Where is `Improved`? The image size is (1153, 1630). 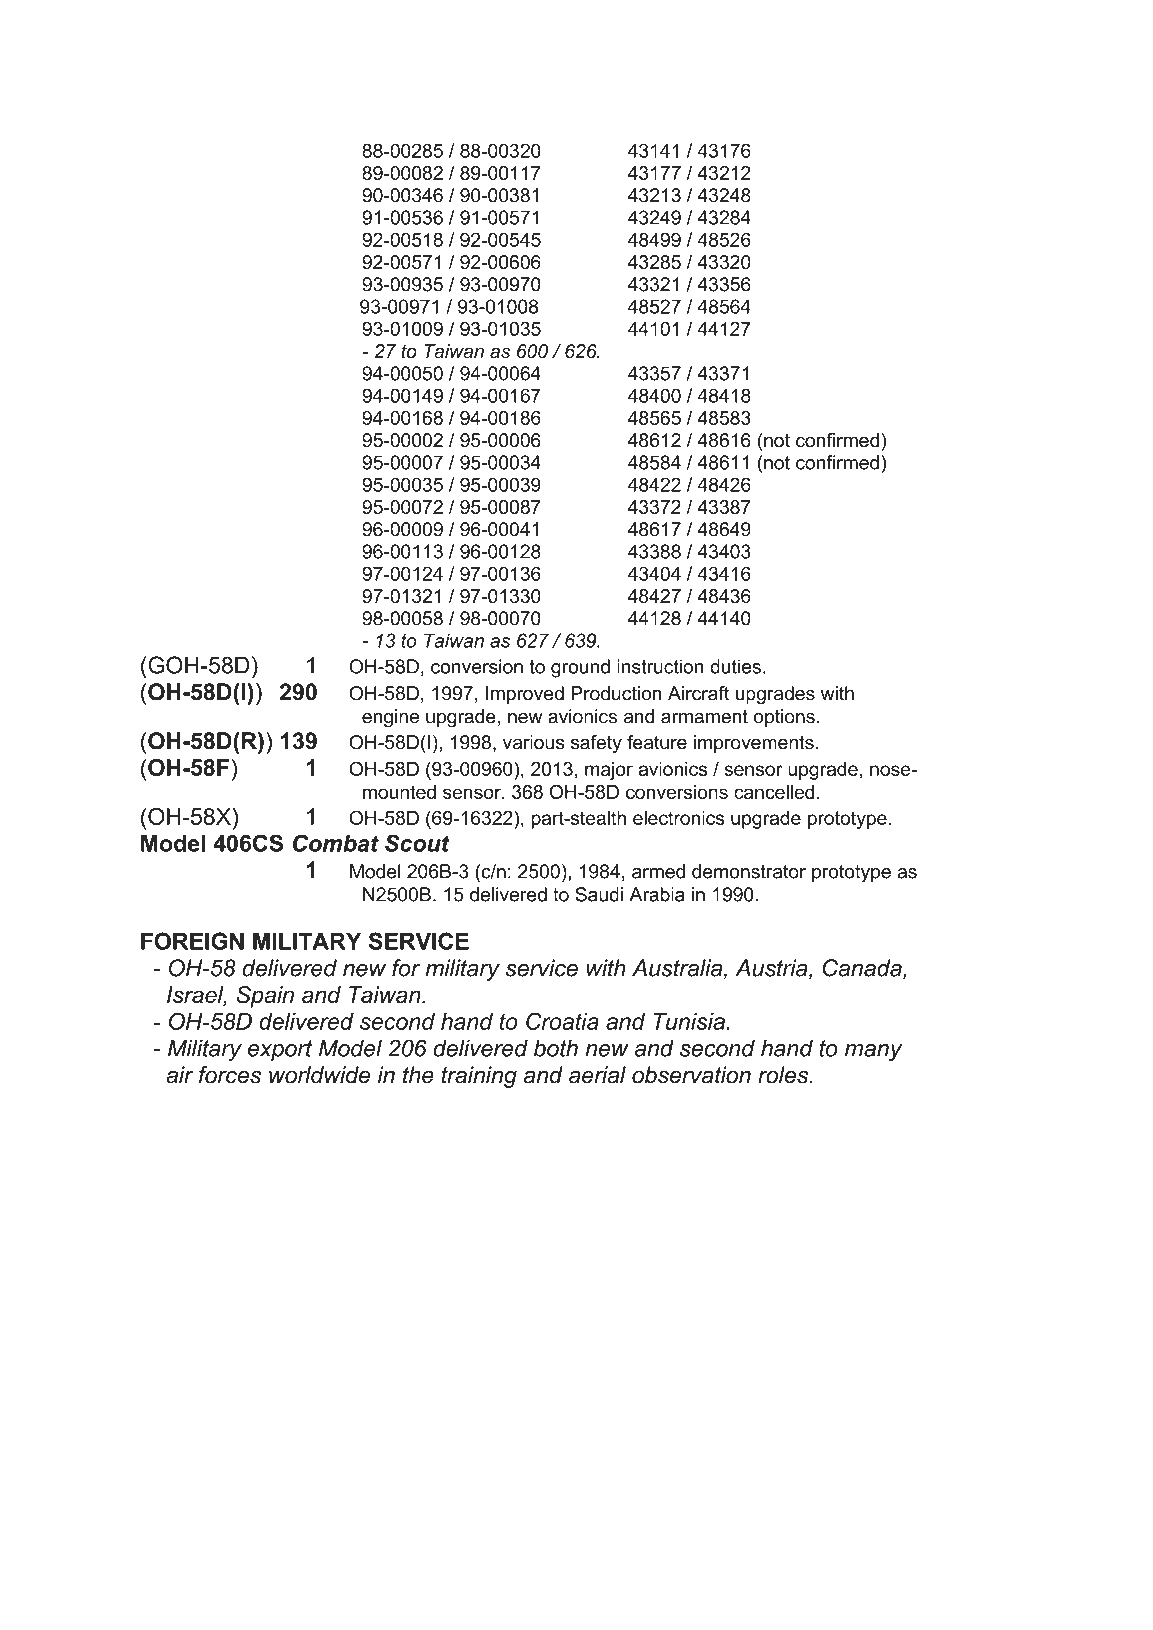 Improved is located at coordinates (525, 695).
